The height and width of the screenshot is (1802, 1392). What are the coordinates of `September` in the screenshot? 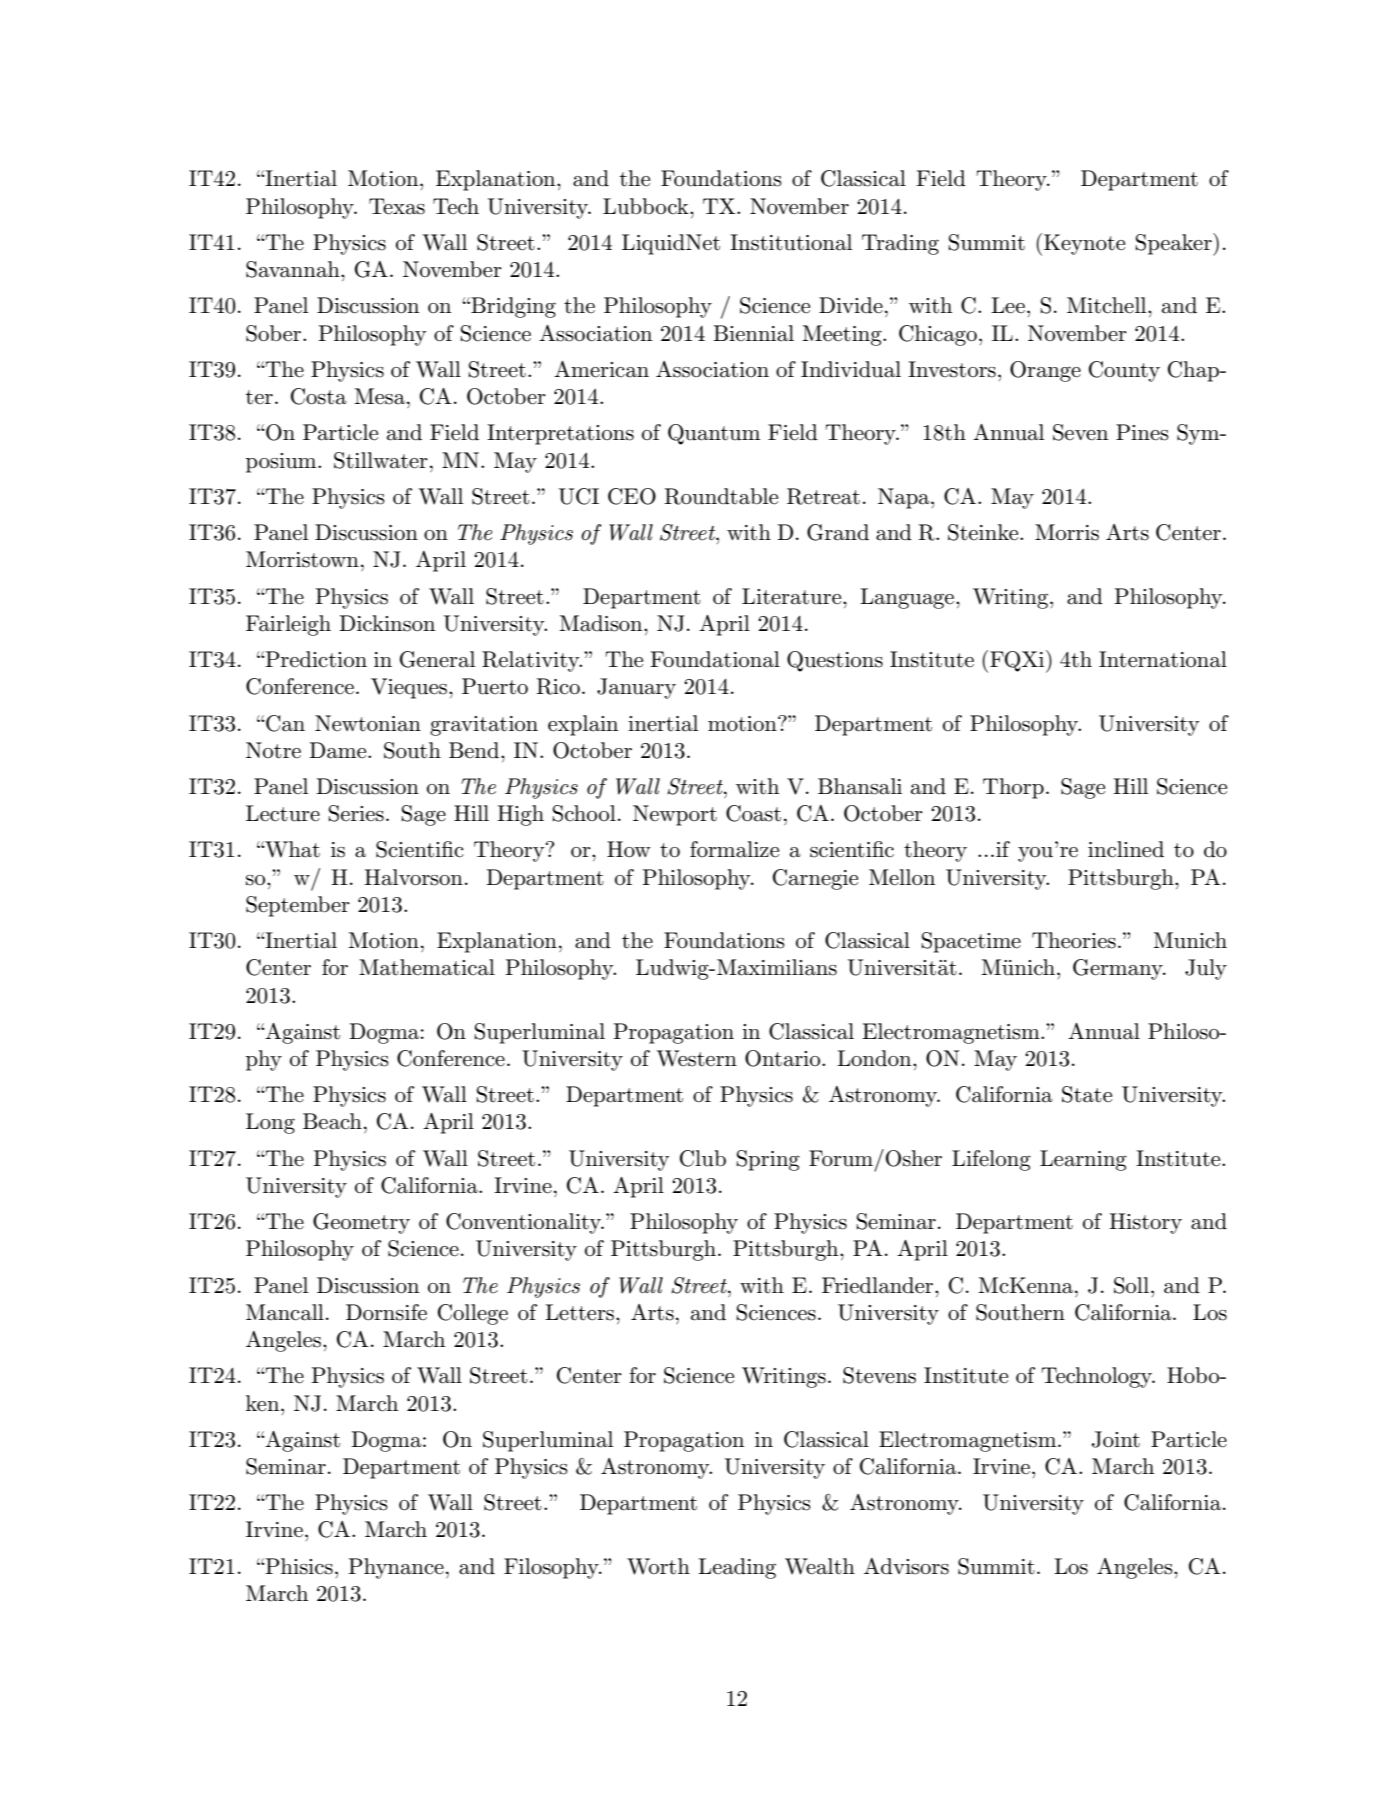 It's located at (298, 906).
